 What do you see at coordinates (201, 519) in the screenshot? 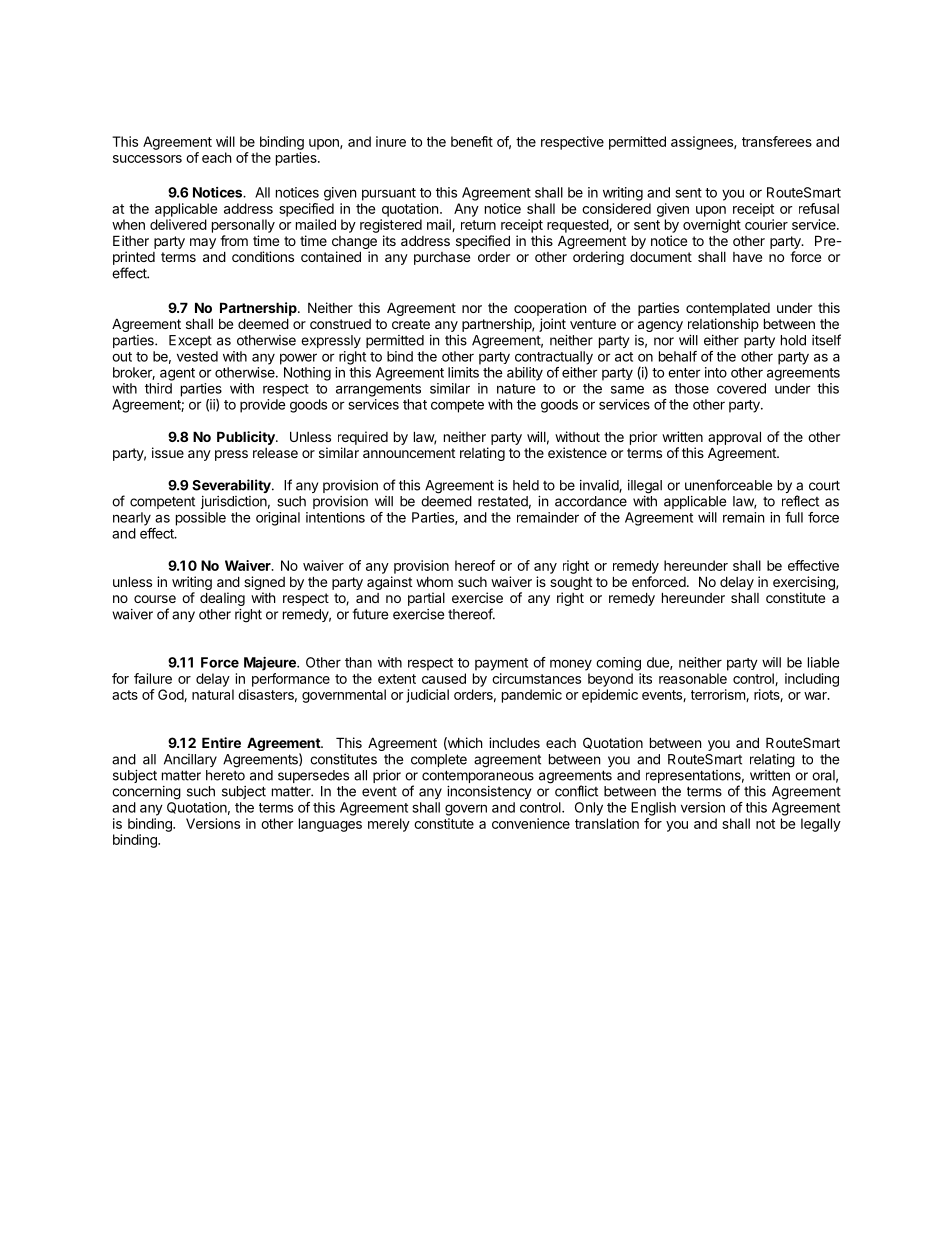
I see `possible` at bounding box center [201, 519].
